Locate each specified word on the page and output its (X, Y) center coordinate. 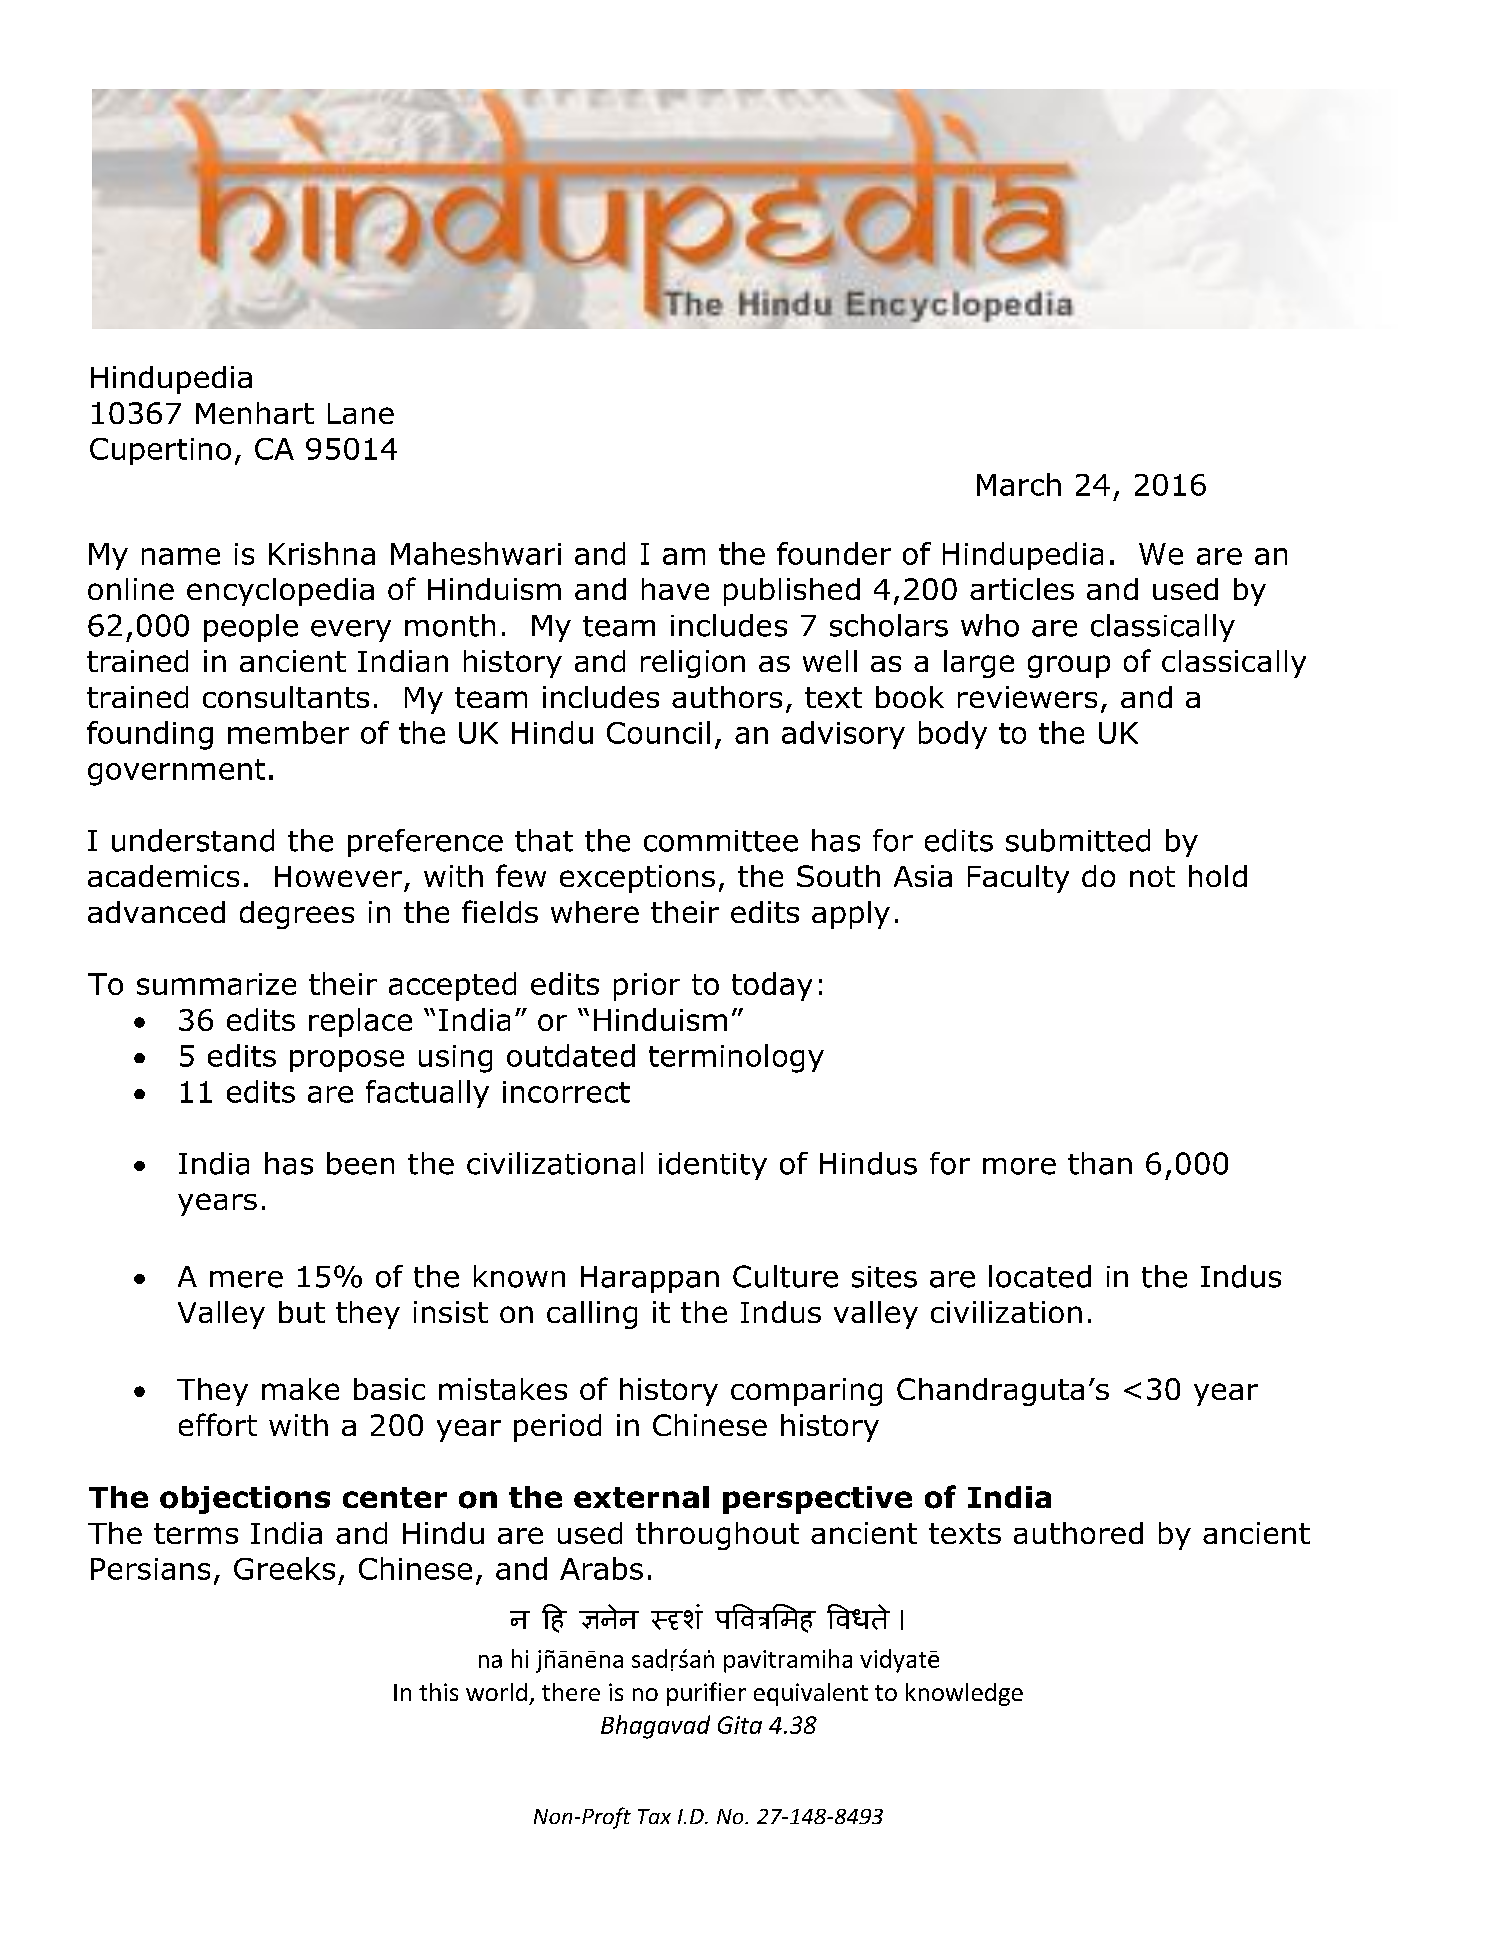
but (302, 1312)
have (675, 589)
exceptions (637, 879)
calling (592, 1315)
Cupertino (160, 451)
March (1019, 484)
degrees (297, 915)
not (1152, 876)
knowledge (964, 1694)
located (1040, 1276)
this (438, 1692)
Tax (654, 1816)
